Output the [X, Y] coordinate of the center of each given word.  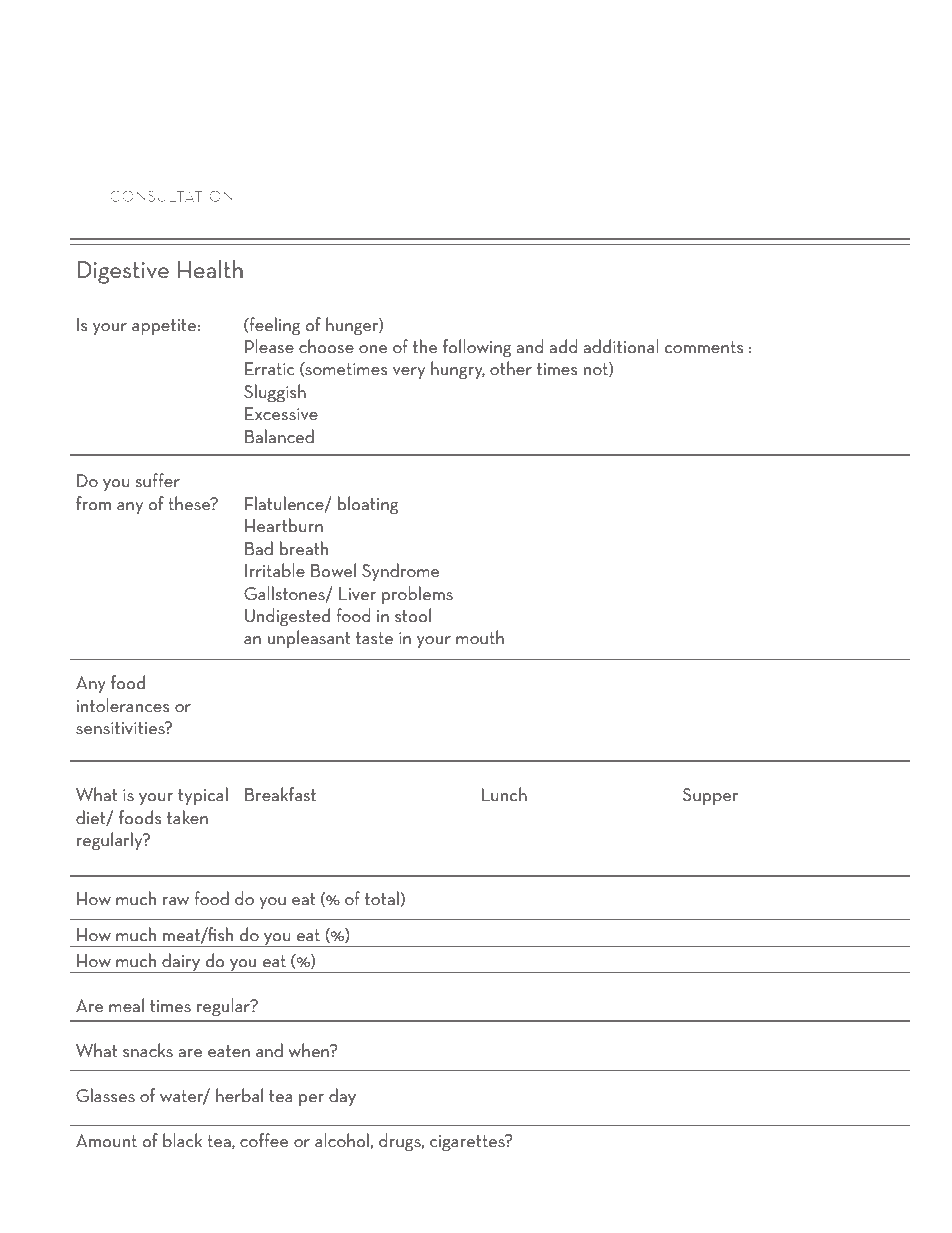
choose [326, 346]
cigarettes [468, 1142]
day [342, 1097]
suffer [158, 480]
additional [621, 346]
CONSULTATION [171, 196]
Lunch [504, 794]
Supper [710, 796]
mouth [480, 637]
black [182, 1140]
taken [187, 817]
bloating [368, 505]
